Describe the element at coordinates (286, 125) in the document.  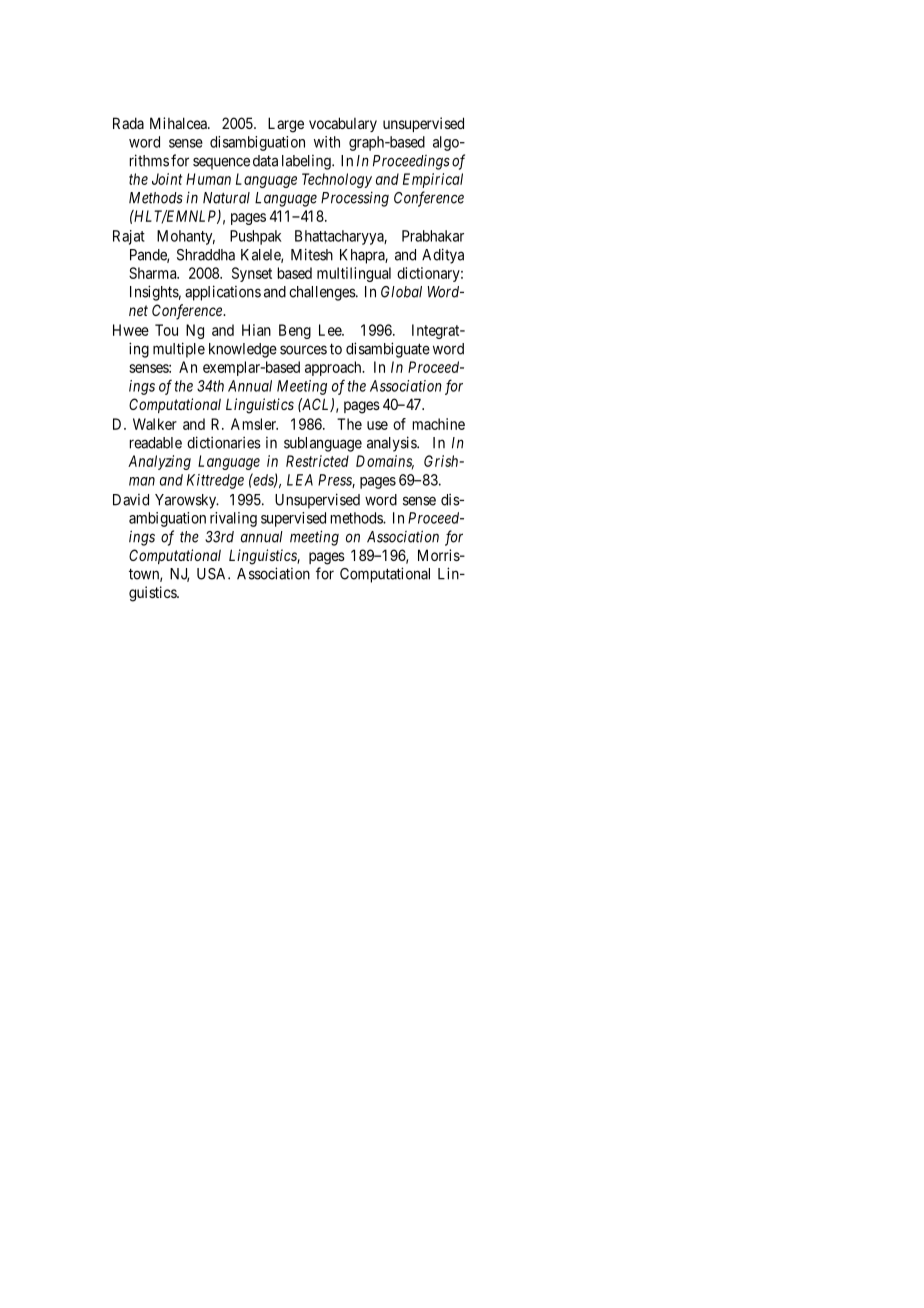
I see `Large` at that location.
